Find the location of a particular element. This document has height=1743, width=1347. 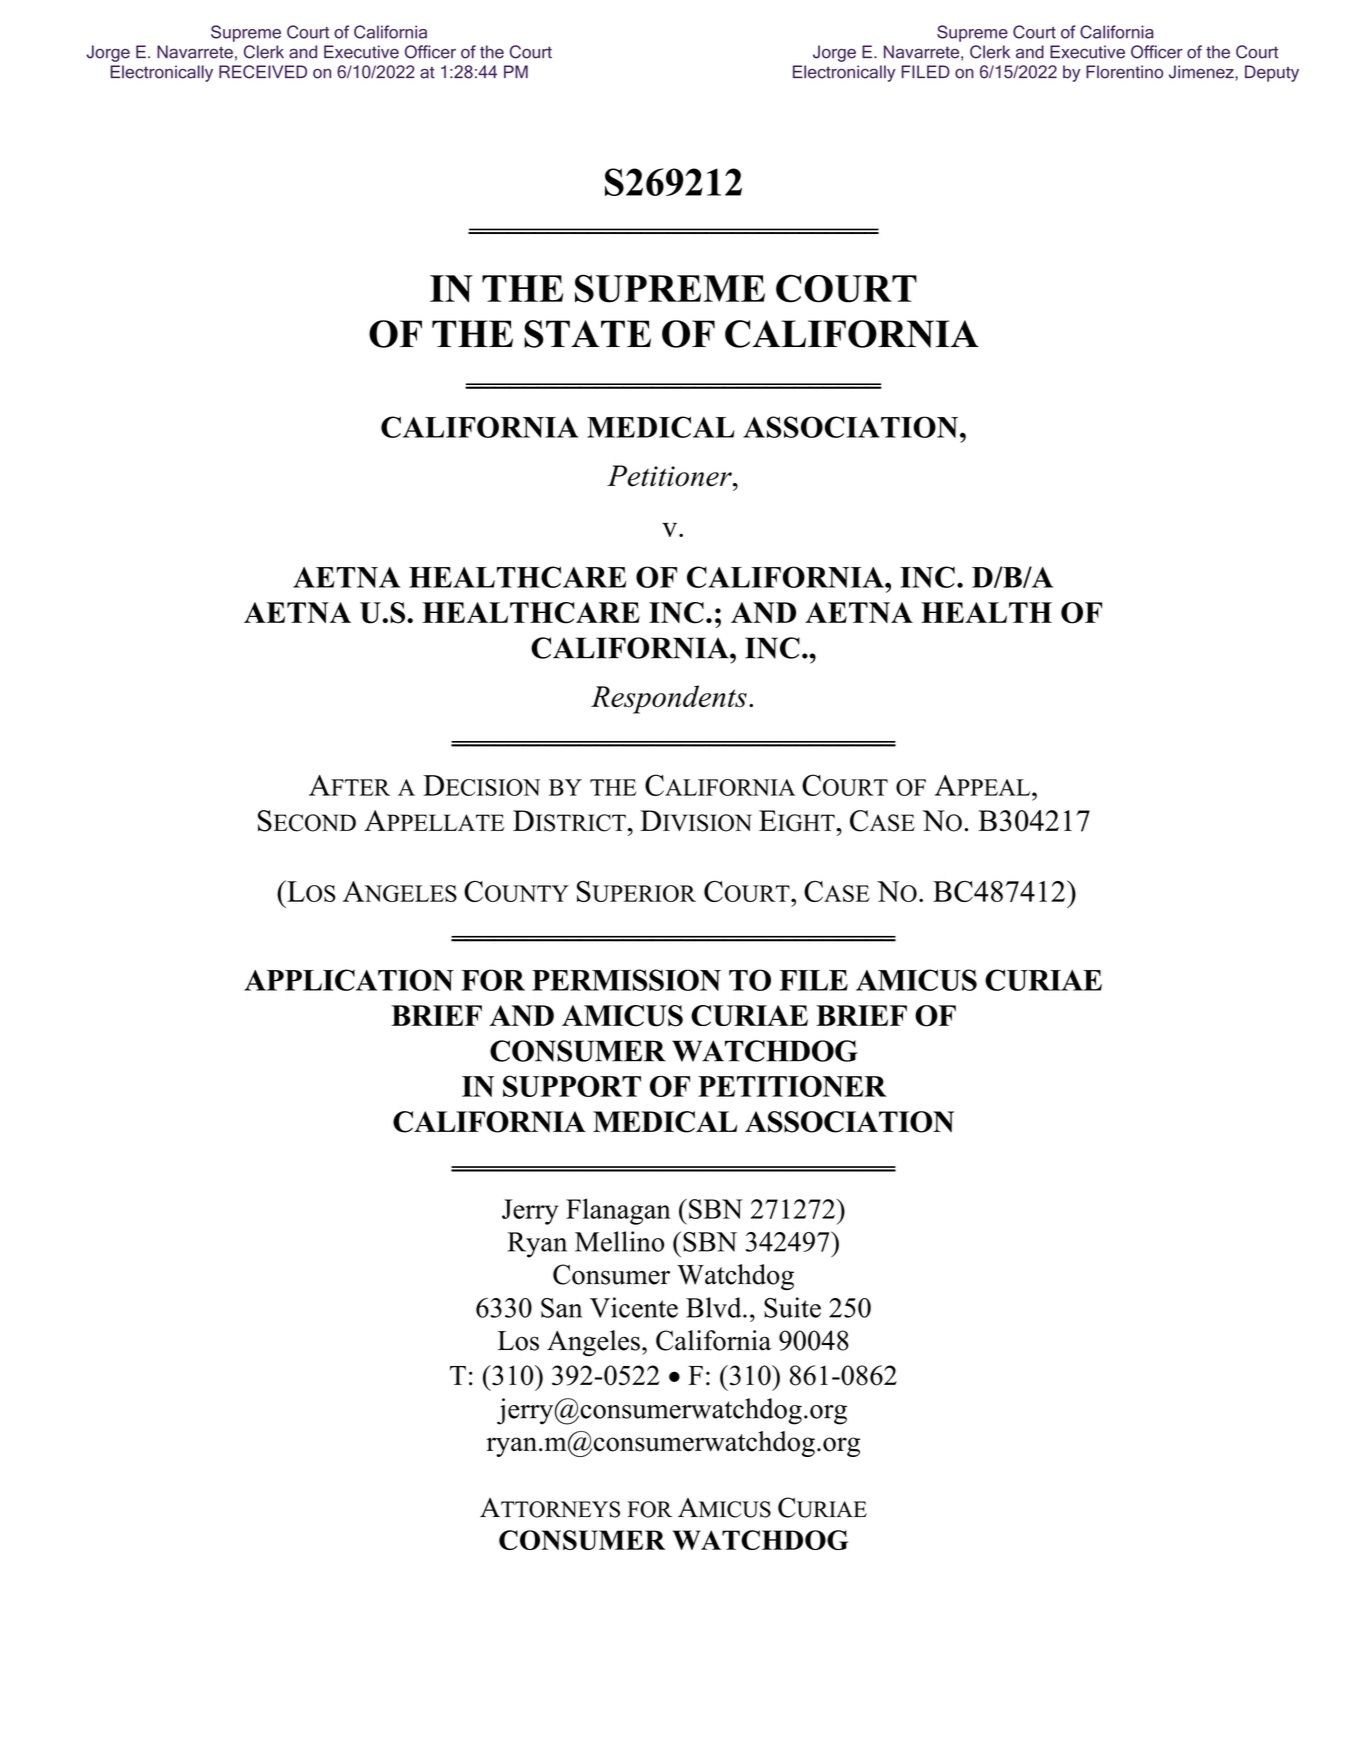

Blvd is located at coordinates (715, 1307).
